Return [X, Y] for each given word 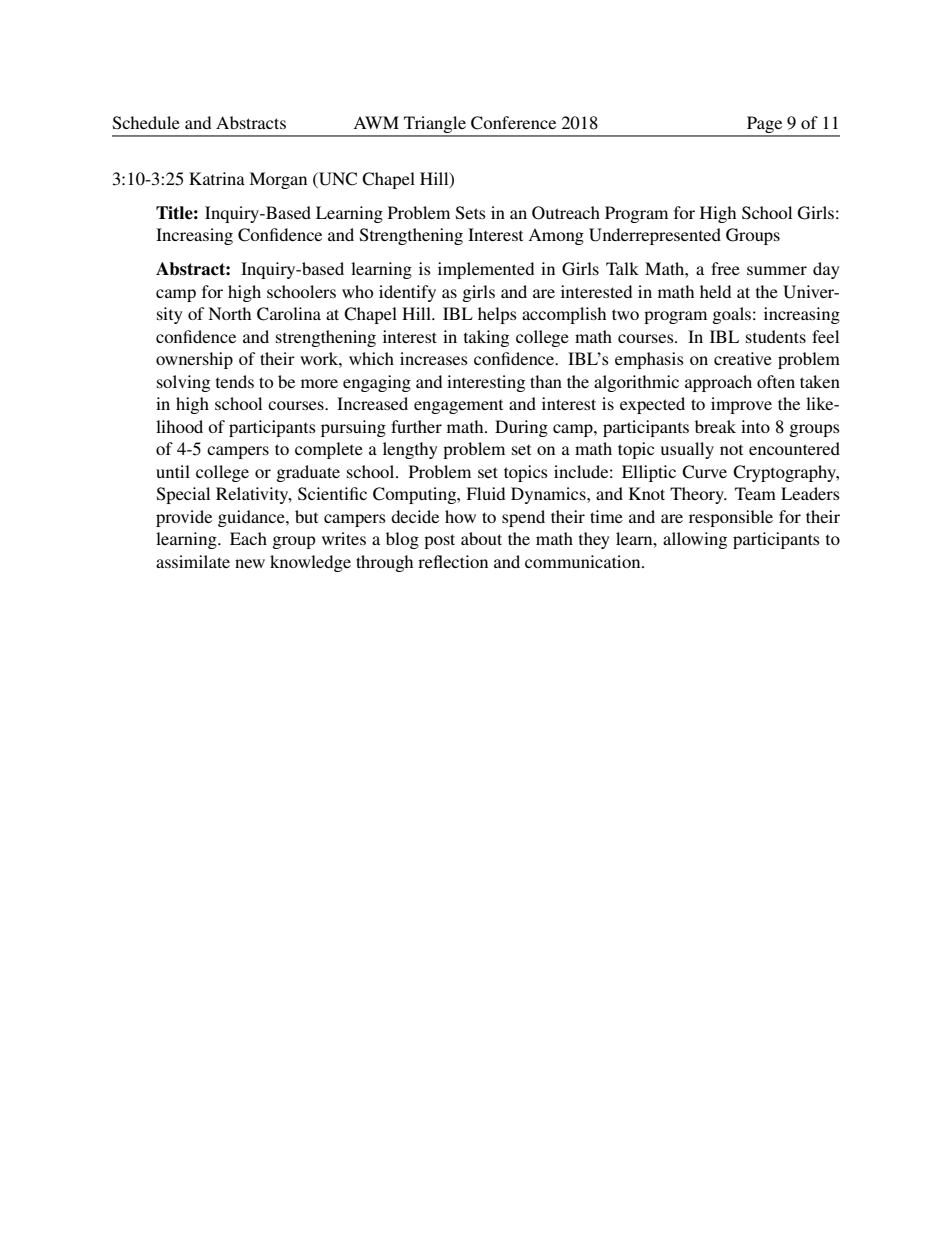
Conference [513, 123]
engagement [458, 407]
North [229, 313]
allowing [695, 540]
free [725, 268]
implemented [486, 270]
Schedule [146, 123]
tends [235, 381]
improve [741, 405]
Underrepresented [655, 236]
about [481, 538]
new [250, 563]
